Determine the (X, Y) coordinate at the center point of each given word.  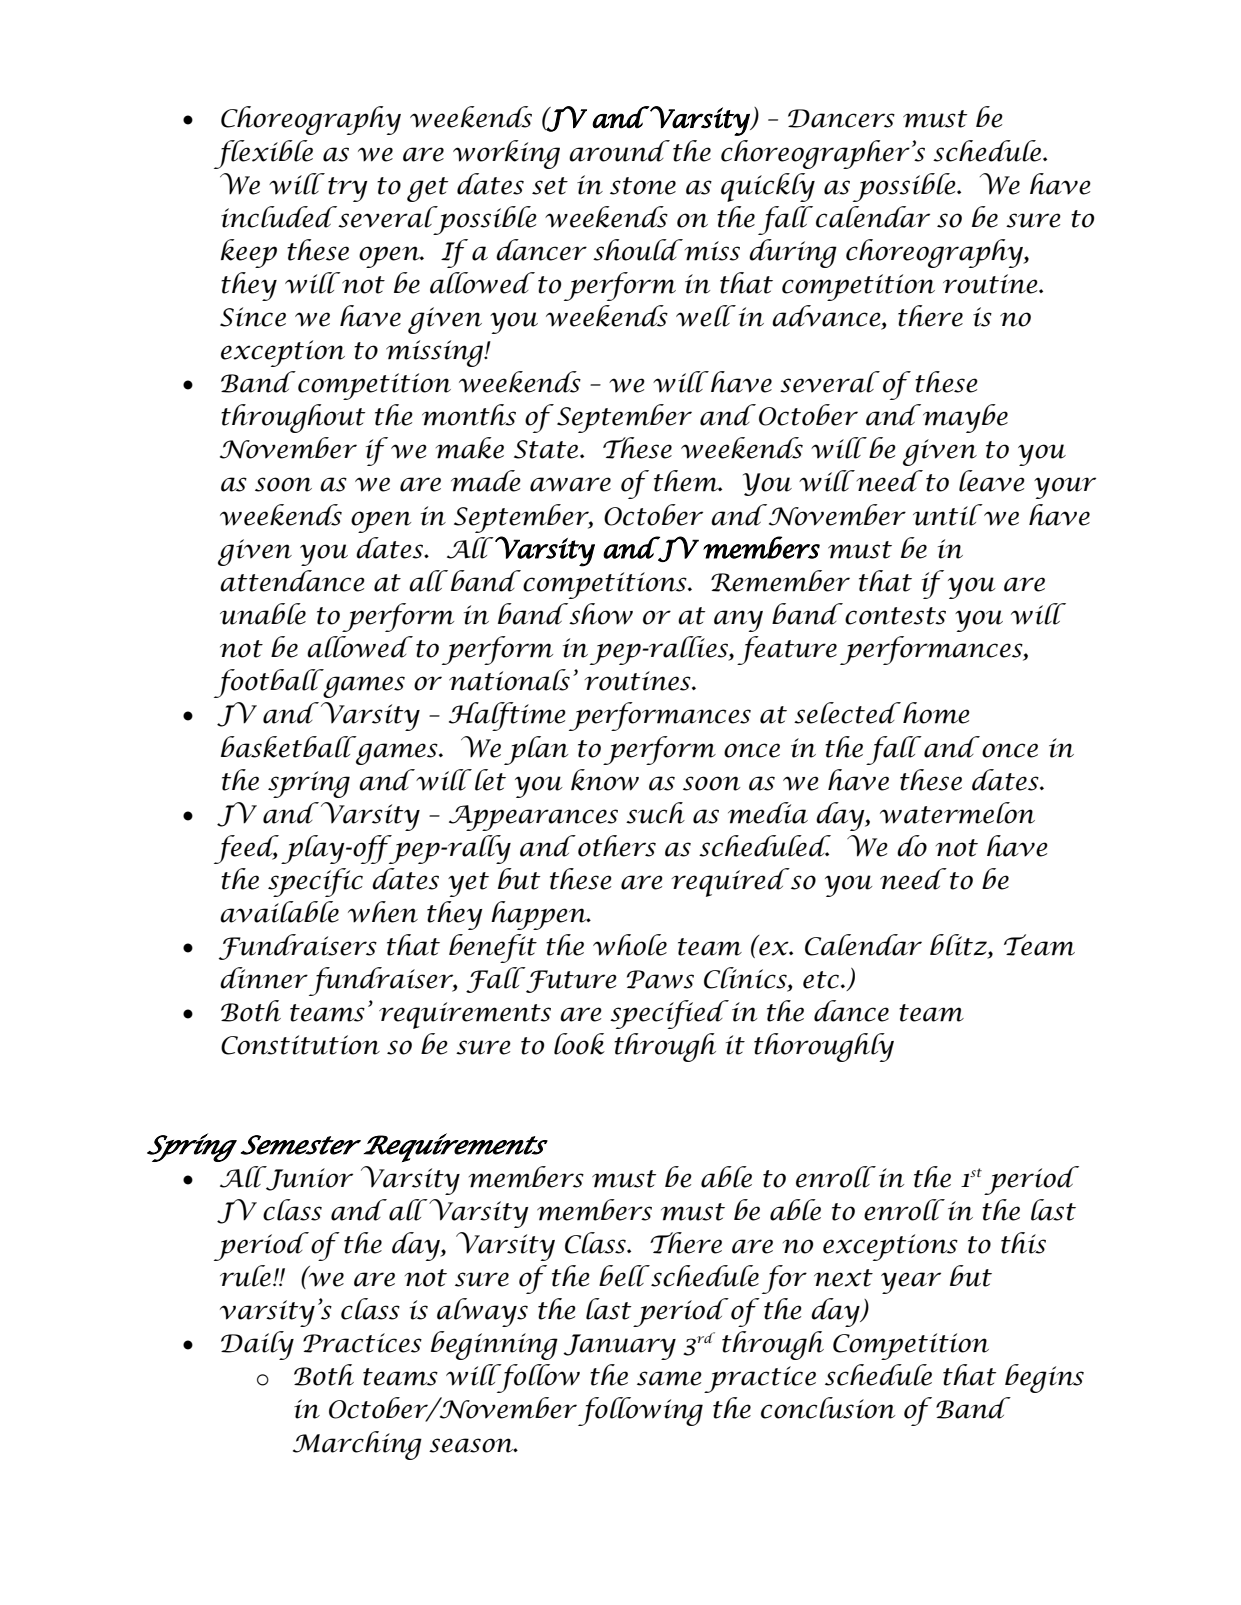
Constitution (300, 1045)
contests (895, 616)
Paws (660, 979)
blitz (959, 946)
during (793, 253)
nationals (509, 680)
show (600, 614)
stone (643, 186)
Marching (357, 1445)
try (348, 189)
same (669, 1378)
